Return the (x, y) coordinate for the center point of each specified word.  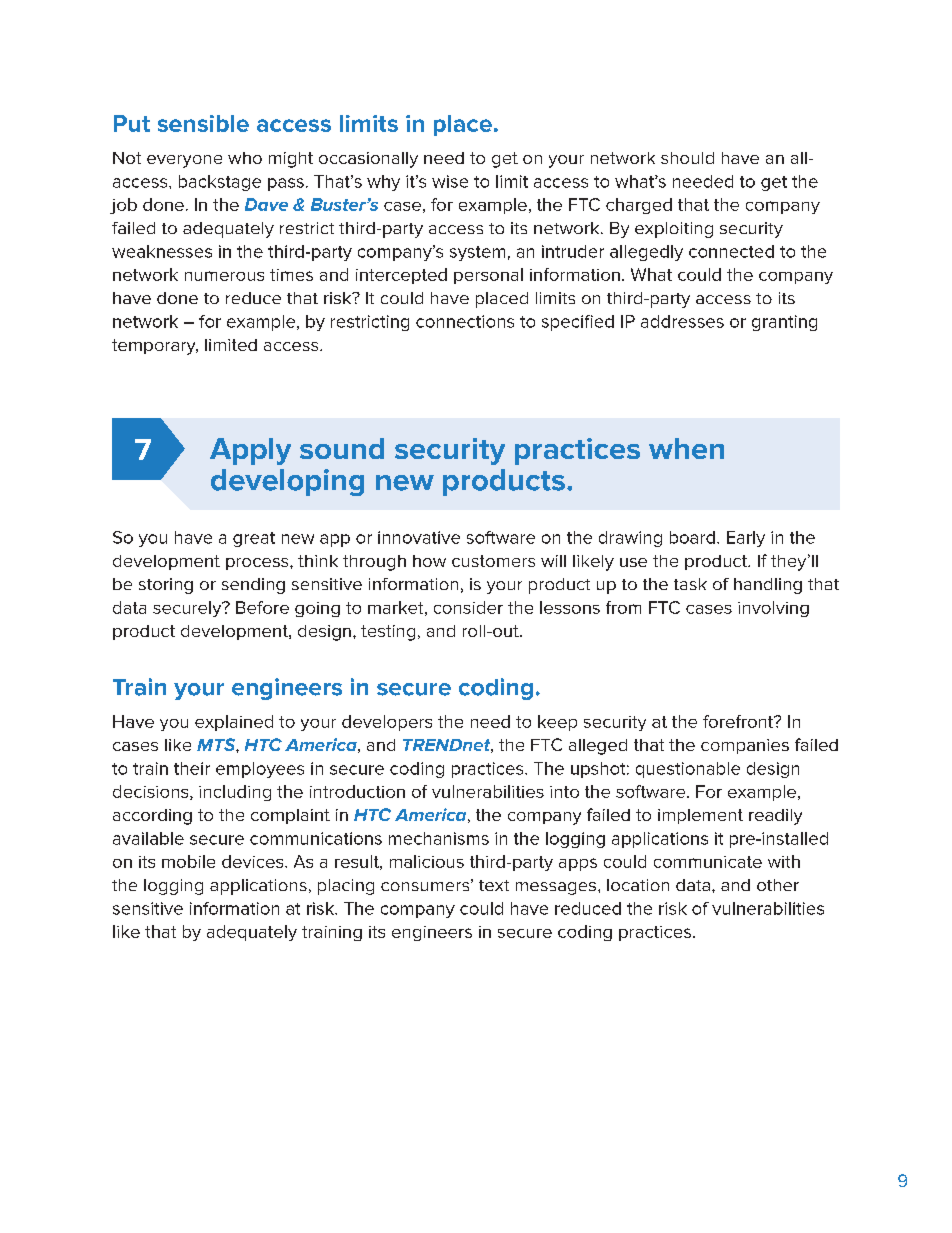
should (687, 158)
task (690, 584)
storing (166, 586)
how (429, 561)
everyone (184, 161)
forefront (739, 721)
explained (234, 723)
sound (342, 448)
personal (488, 276)
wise (450, 181)
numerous (224, 276)
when (686, 448)
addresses (682, 321)
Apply (250, 451)
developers (387, 723)
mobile (188, 861)
